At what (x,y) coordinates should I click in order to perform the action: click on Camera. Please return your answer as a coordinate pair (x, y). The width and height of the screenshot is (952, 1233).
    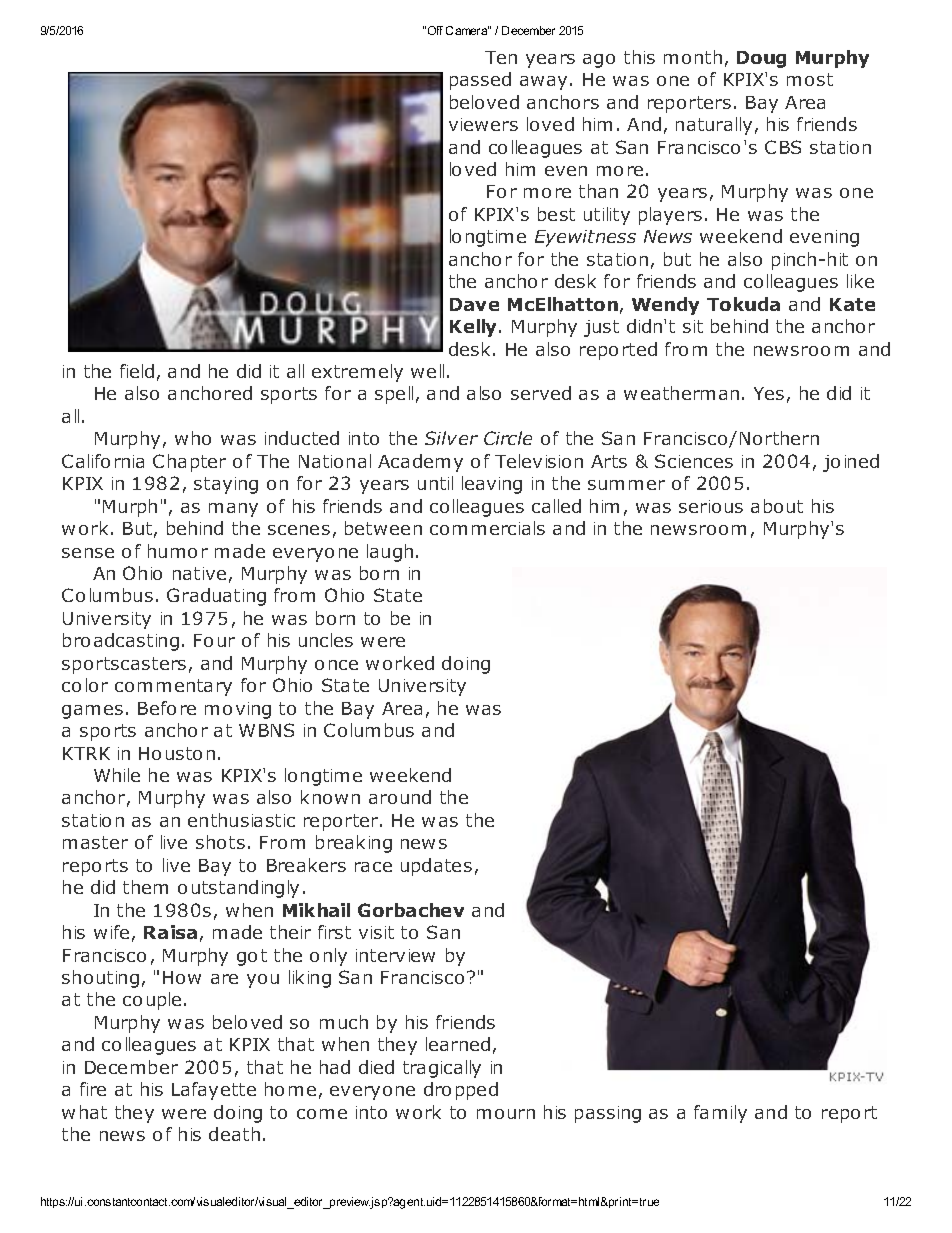
    Looking at the image, I should click on (467, 30).
